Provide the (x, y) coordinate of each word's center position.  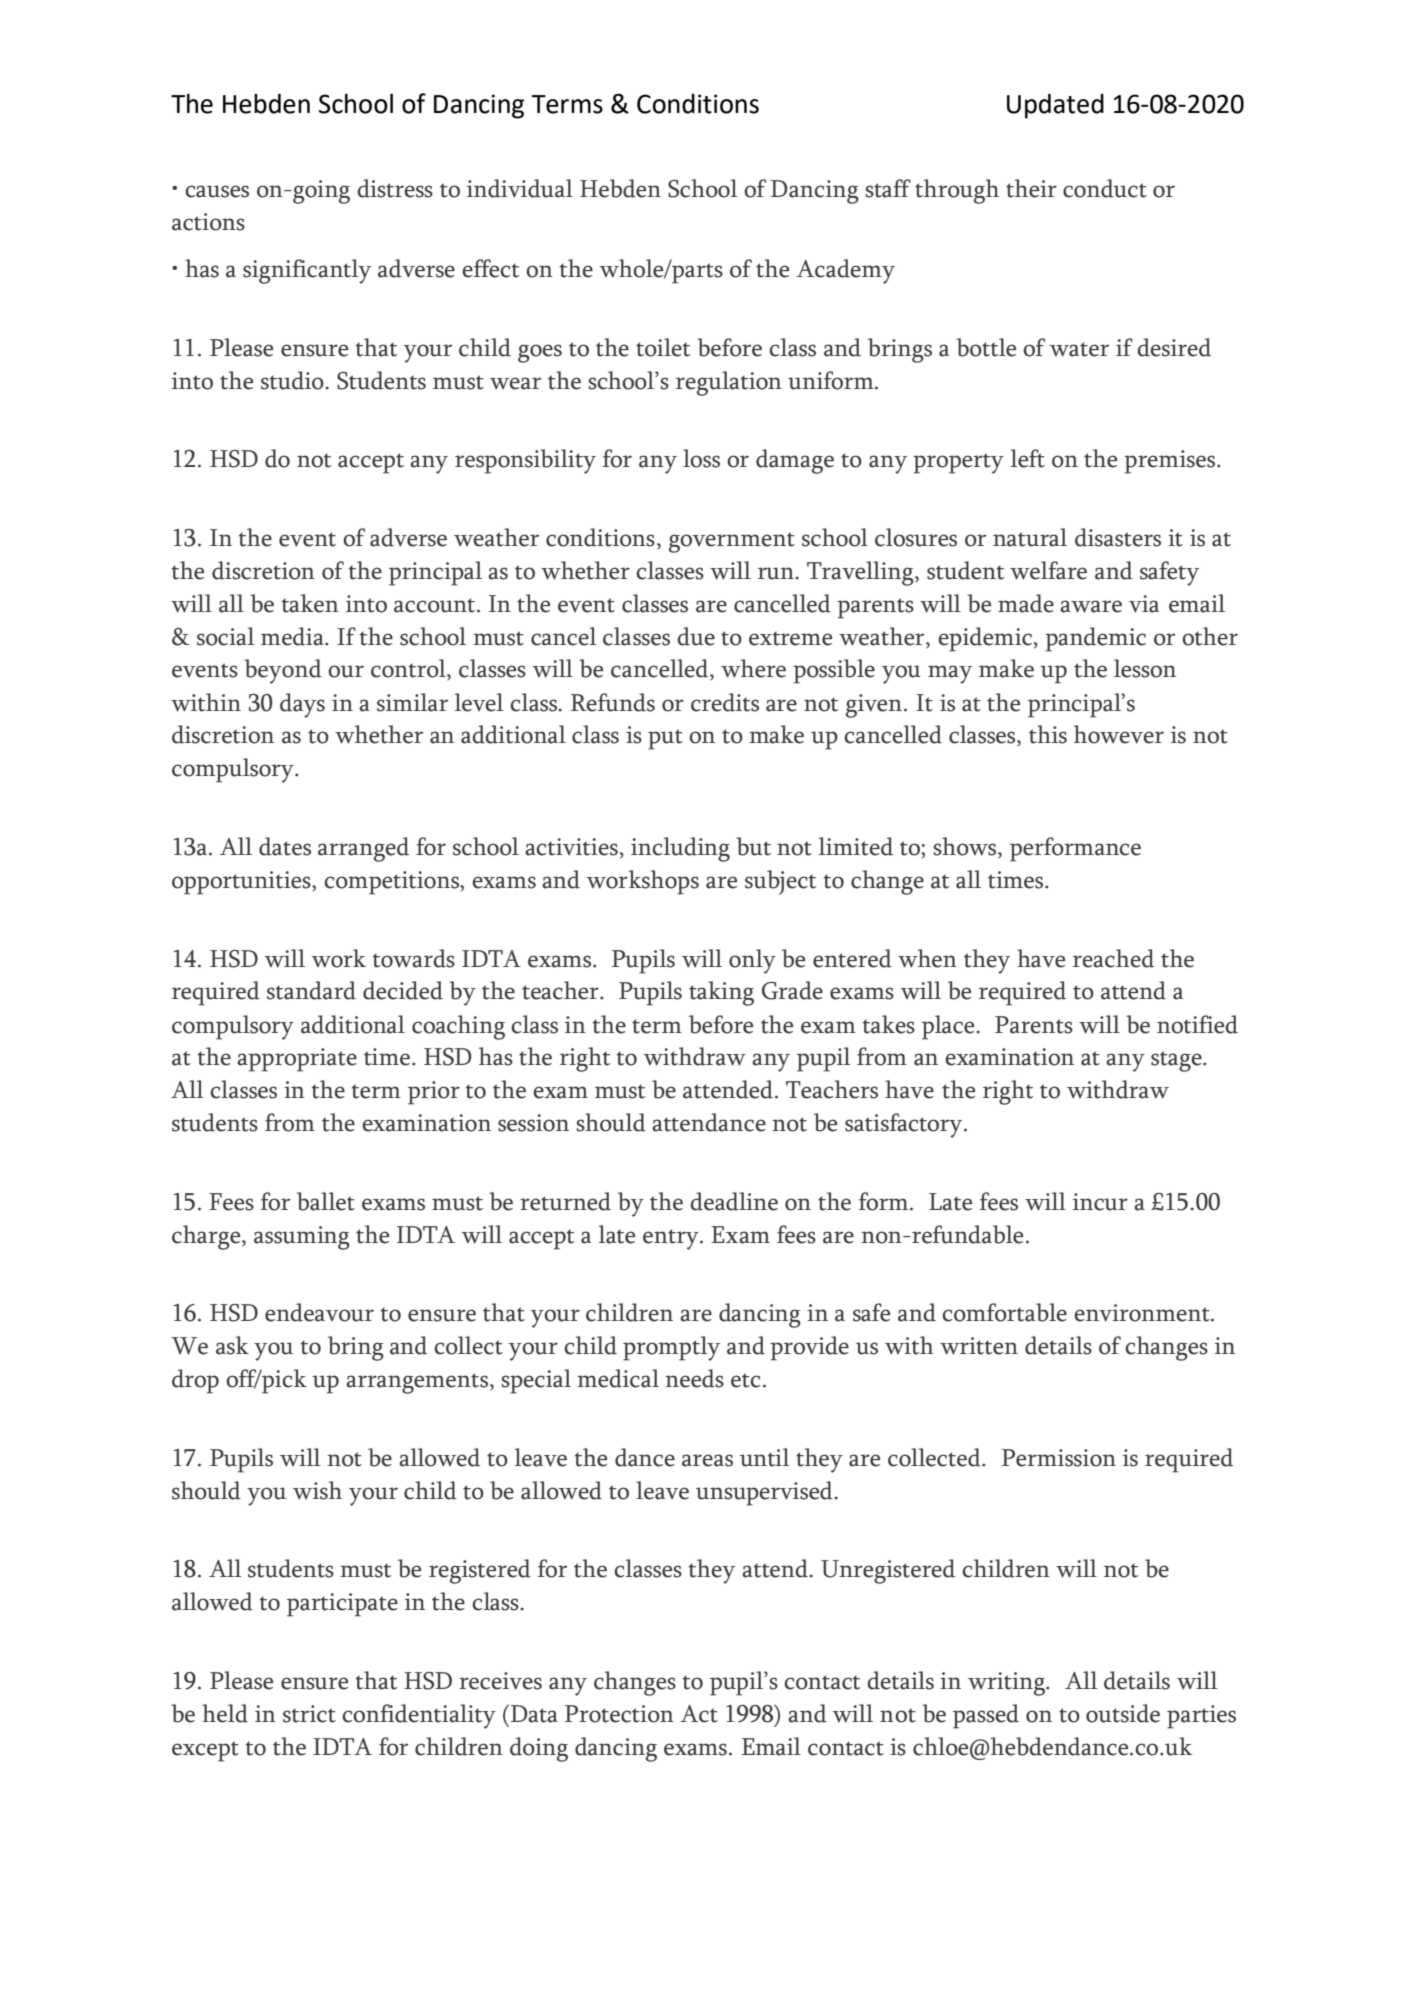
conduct (1105, 188)
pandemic (1095, 639)
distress (395, 188)
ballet (326, 1201)
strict (309, 1714)
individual (520, 188)
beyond (283, 671)
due (696, 636)
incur (1100, 1202)
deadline (734, 1201)
